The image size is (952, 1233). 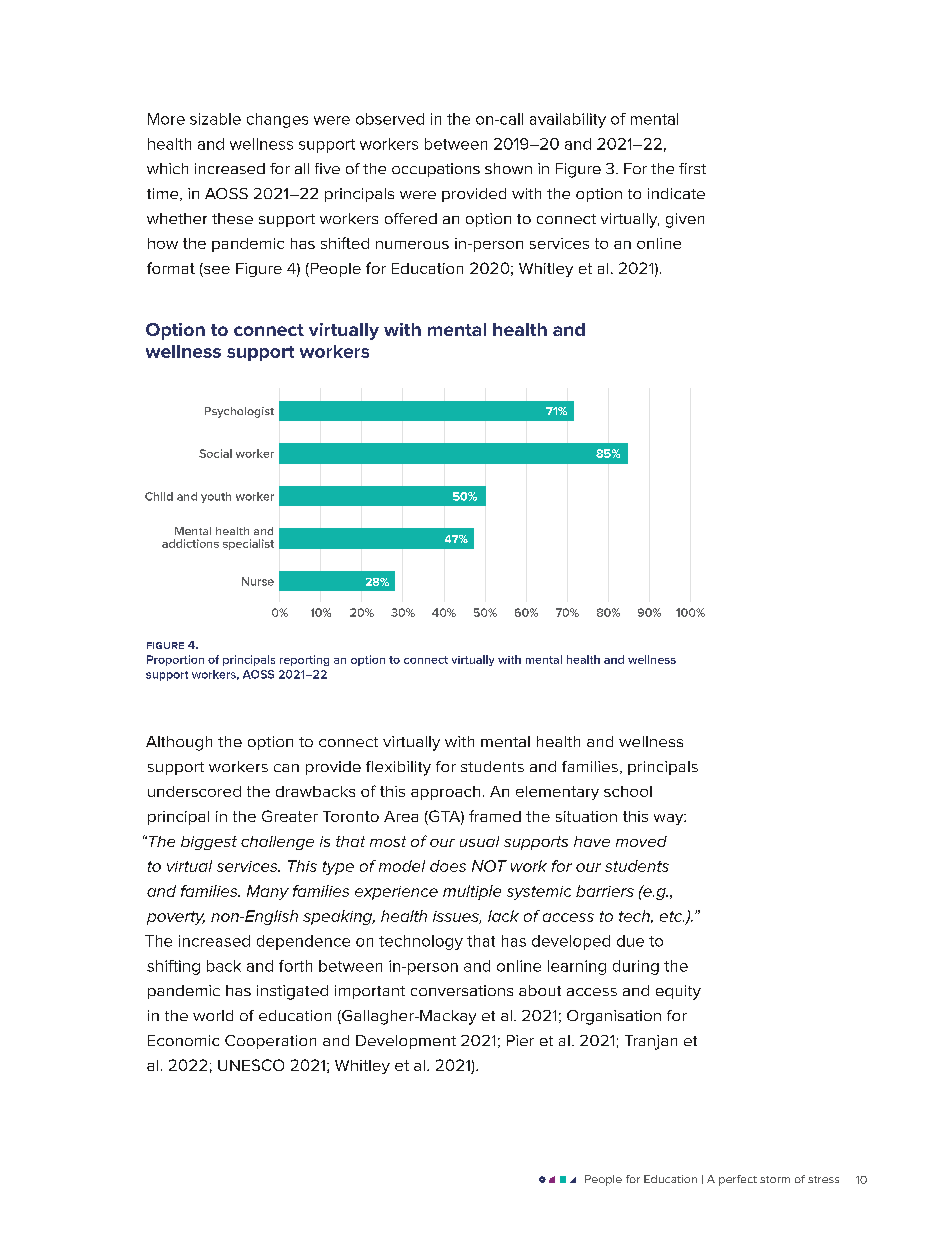 What do you see at coordinates (436, 170) in the page?
I see `occupations` at bounding box center [436, 170].
